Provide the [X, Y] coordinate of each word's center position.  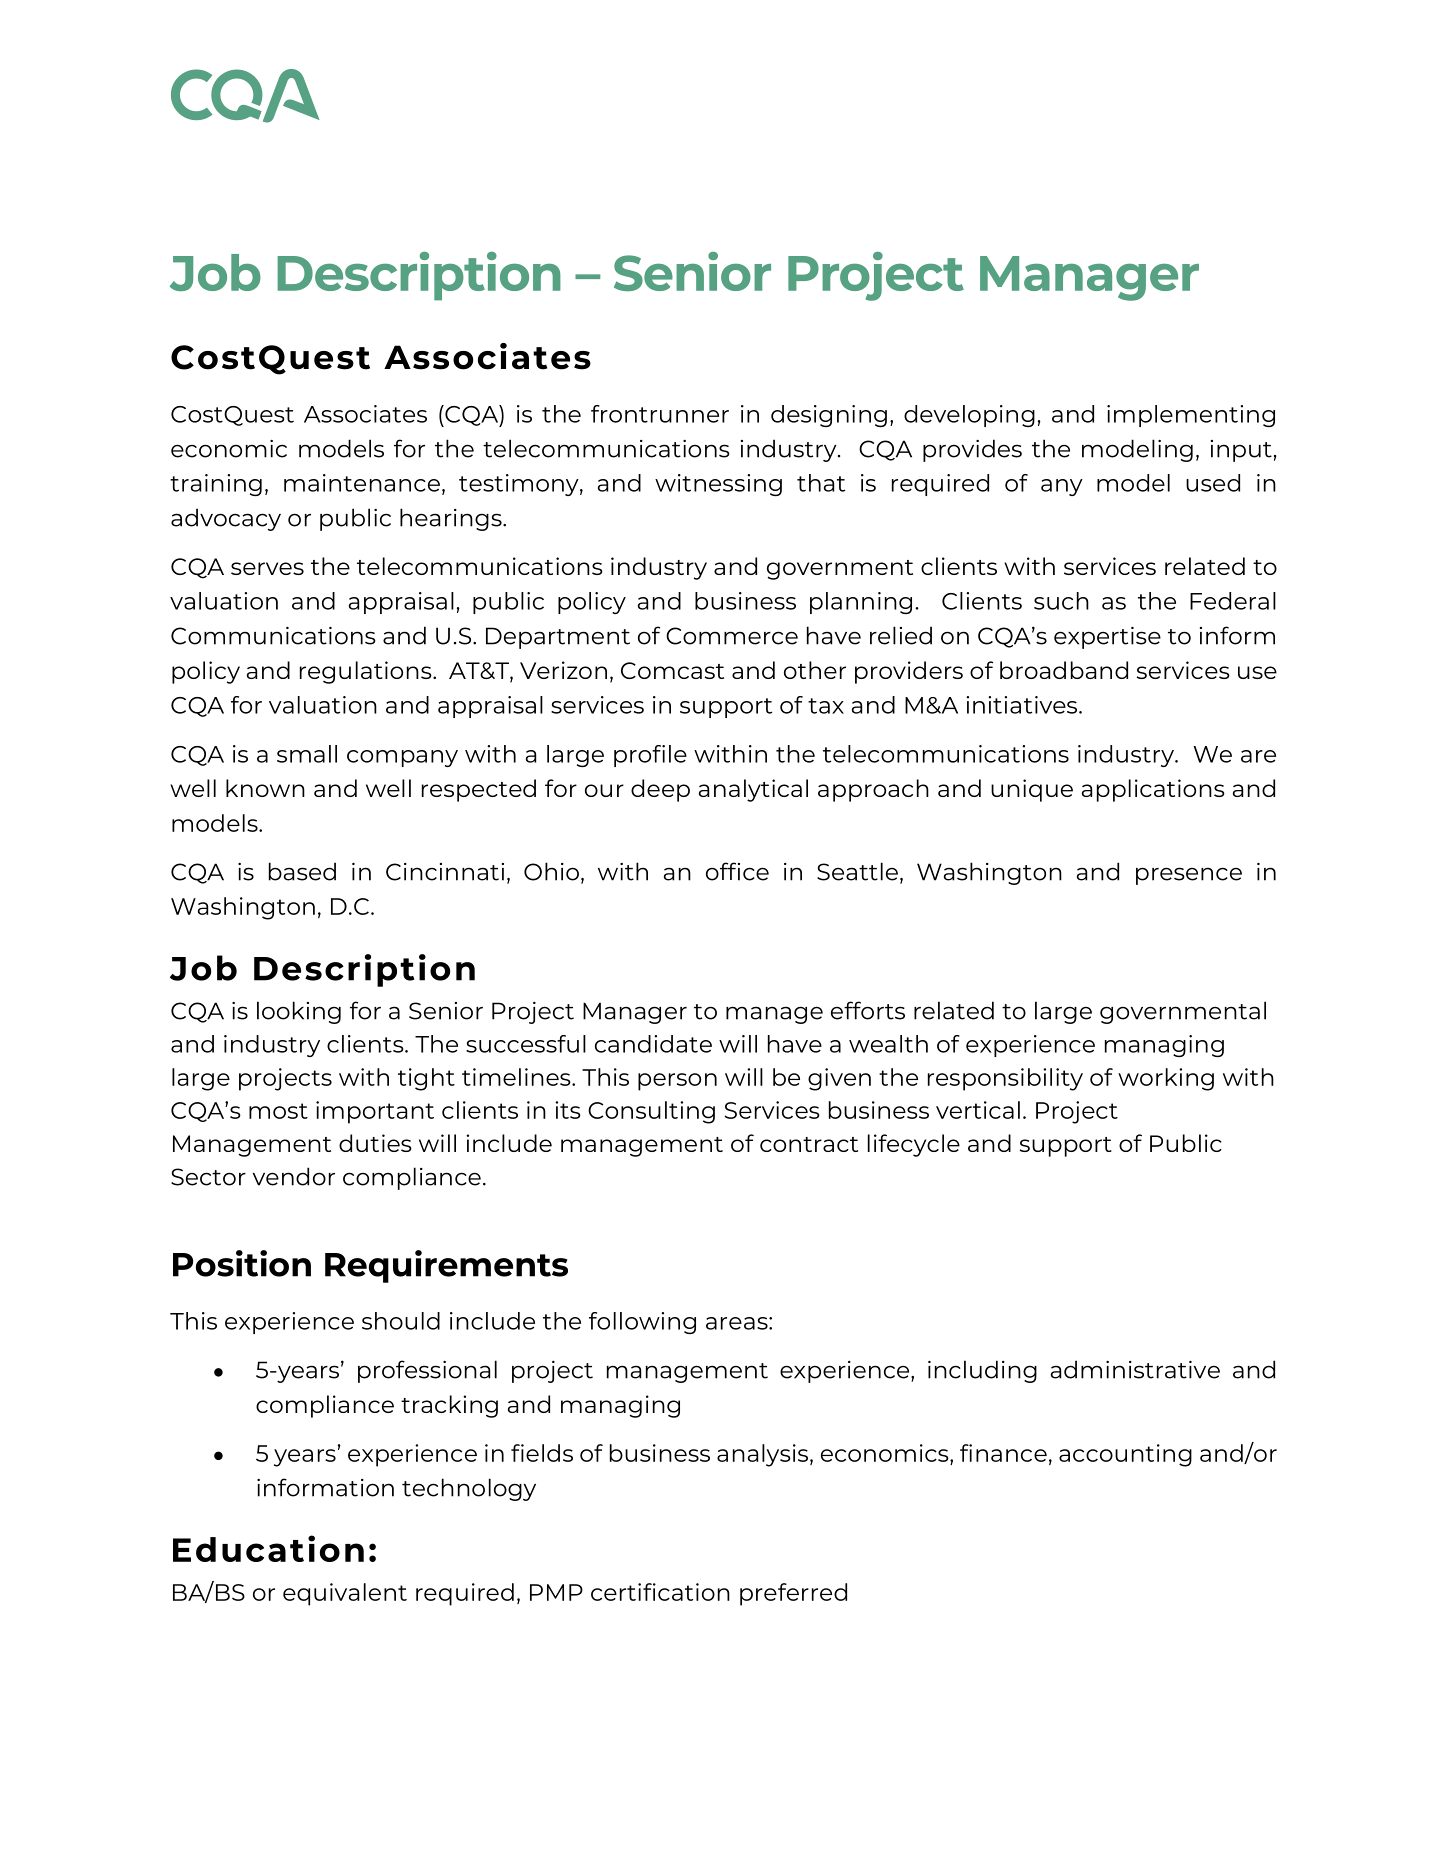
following [642, 1323]
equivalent [345, 1594]
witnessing [718, 485]
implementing [1191, 416]
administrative [1135, 1369]
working [1166, 1079]
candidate [653, 1044]
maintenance [362, 483]
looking [299, 1012]
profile [650, 756]
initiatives [1023, 705]
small [307, 754]
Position [242, 1263]
